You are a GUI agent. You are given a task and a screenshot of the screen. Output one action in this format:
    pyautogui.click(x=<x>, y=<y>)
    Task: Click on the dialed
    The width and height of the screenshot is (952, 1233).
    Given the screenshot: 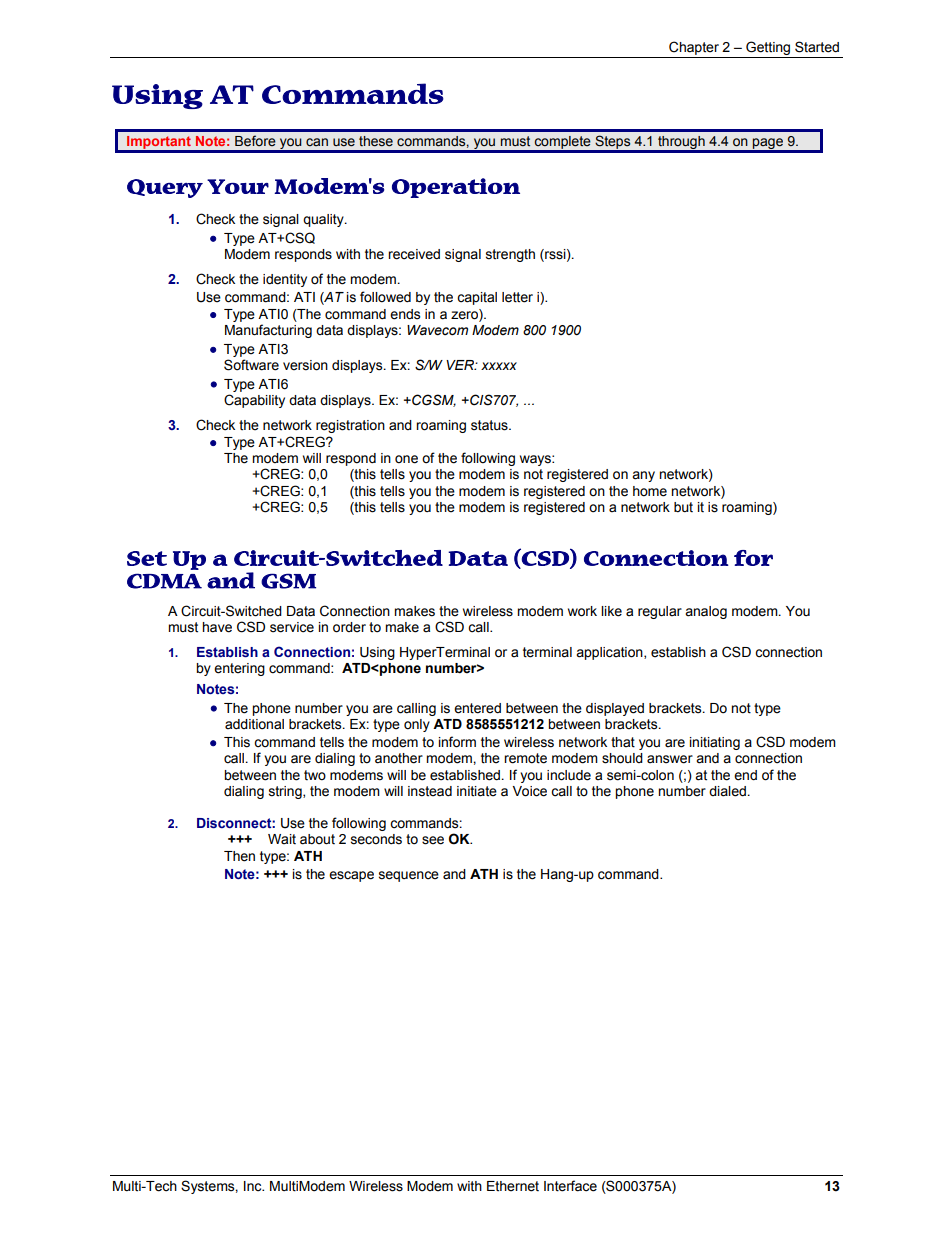 What is the action you would take?
    pyautogui.click(x=727, y=791)
